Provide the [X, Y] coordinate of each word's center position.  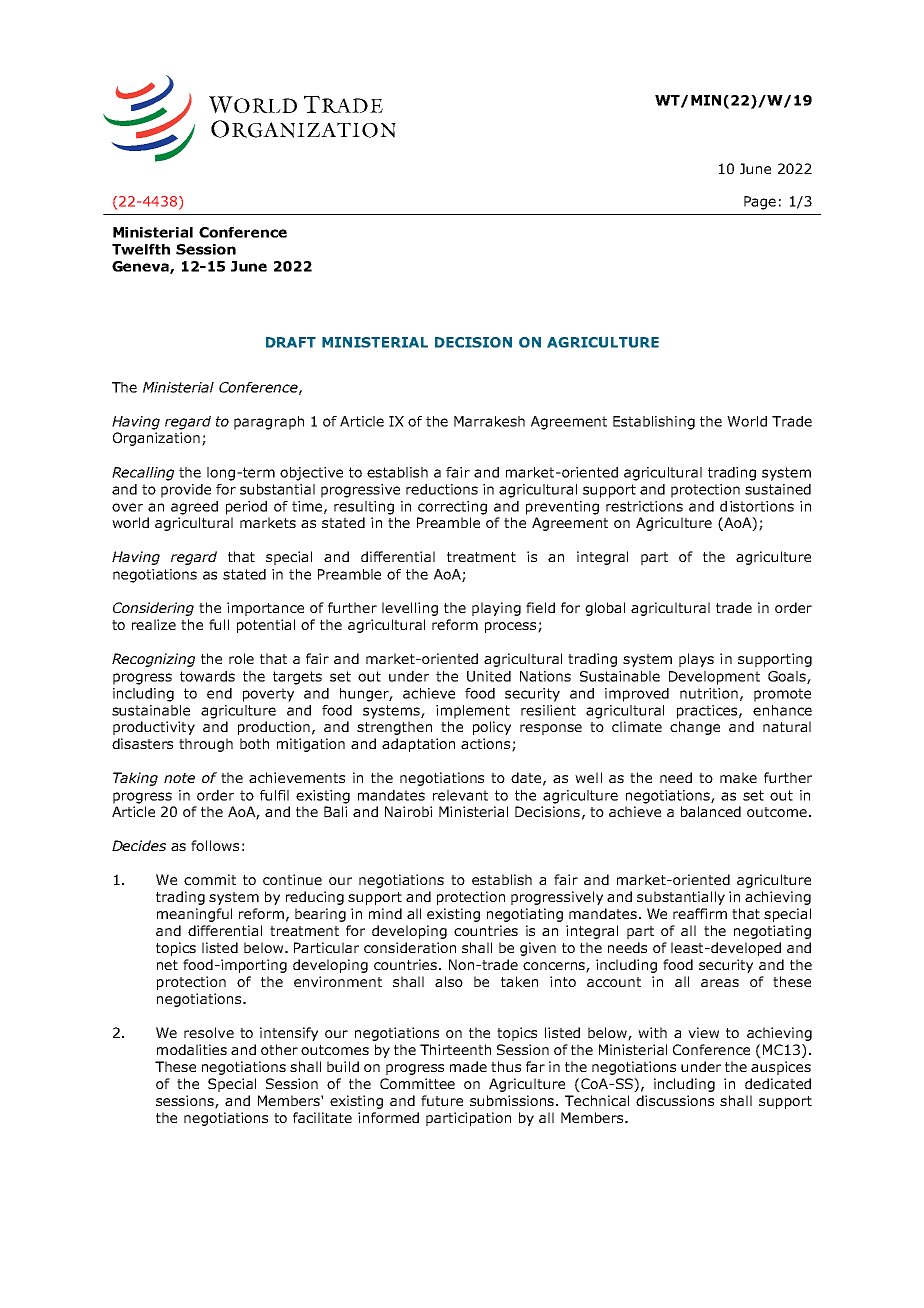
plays [696, 660]
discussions [675, 1100]
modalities [192, 1049]
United [489, 676]
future [442, 1100]
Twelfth [141, 249]
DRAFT [291, 342]
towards [207, 676]
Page [760, 203]
